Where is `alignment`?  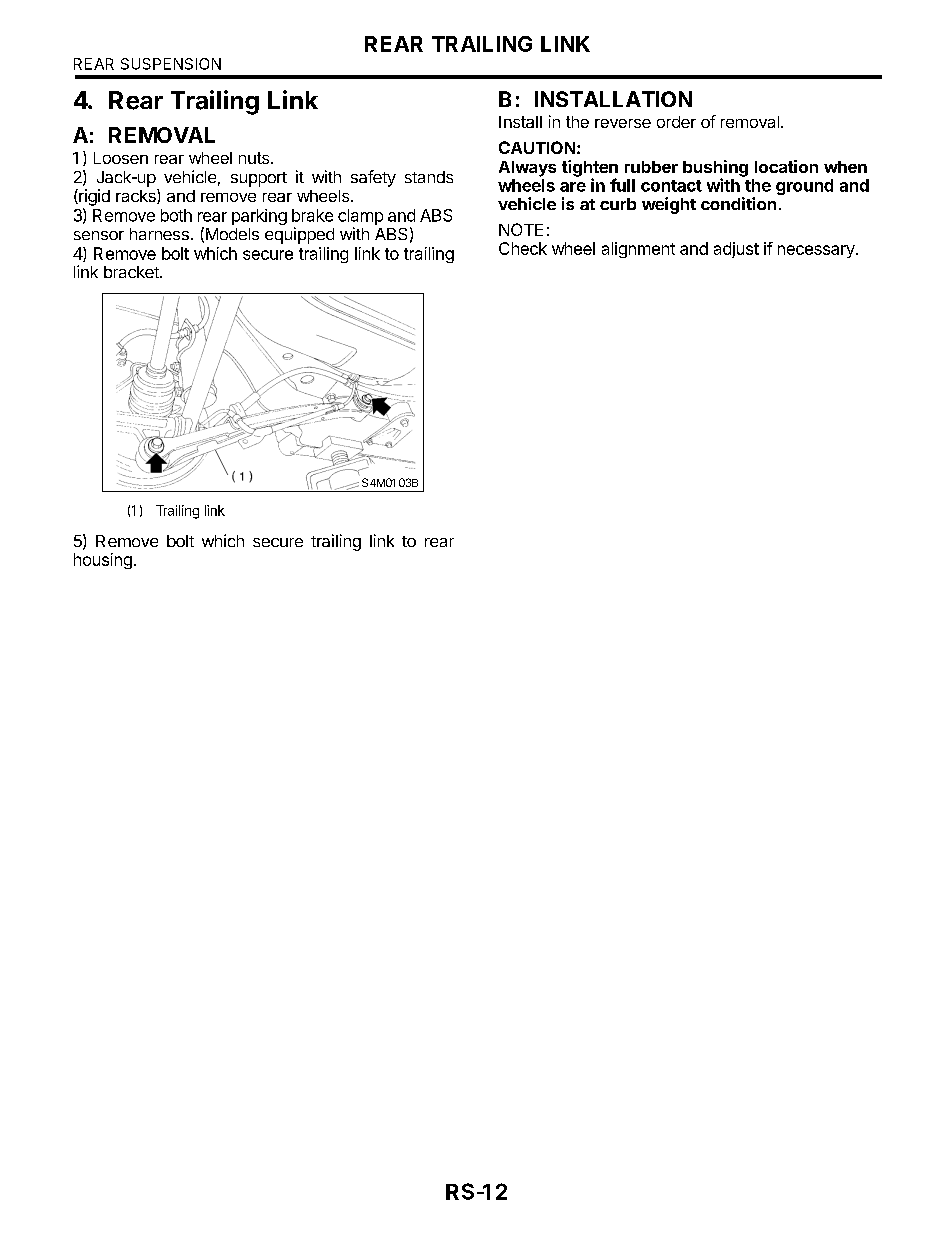
alignment is located at coordinates (638, 250).
